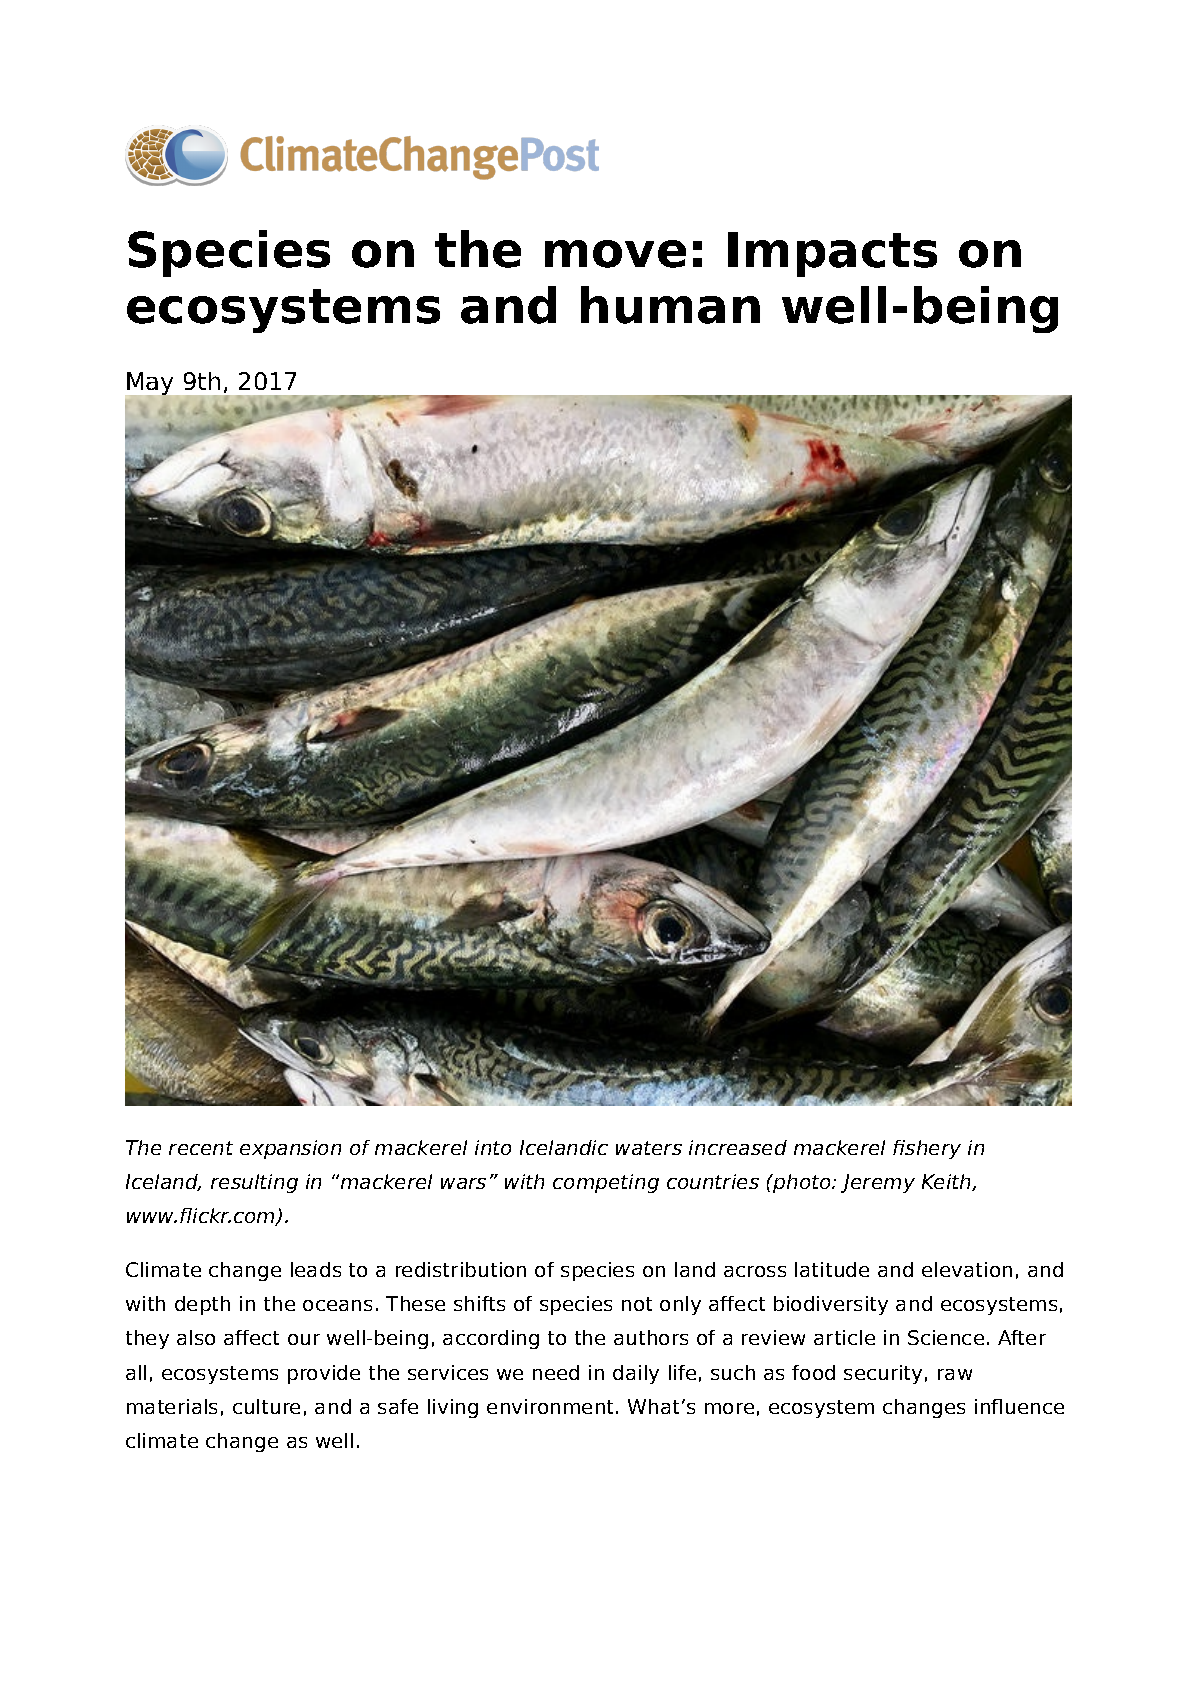 Image resolution: width=1196 pixels, height=1690 pixels. What do you see at coordinates (649, 1148) in the screenshot?
I see `waters` at bounding box center [649, 1148].
